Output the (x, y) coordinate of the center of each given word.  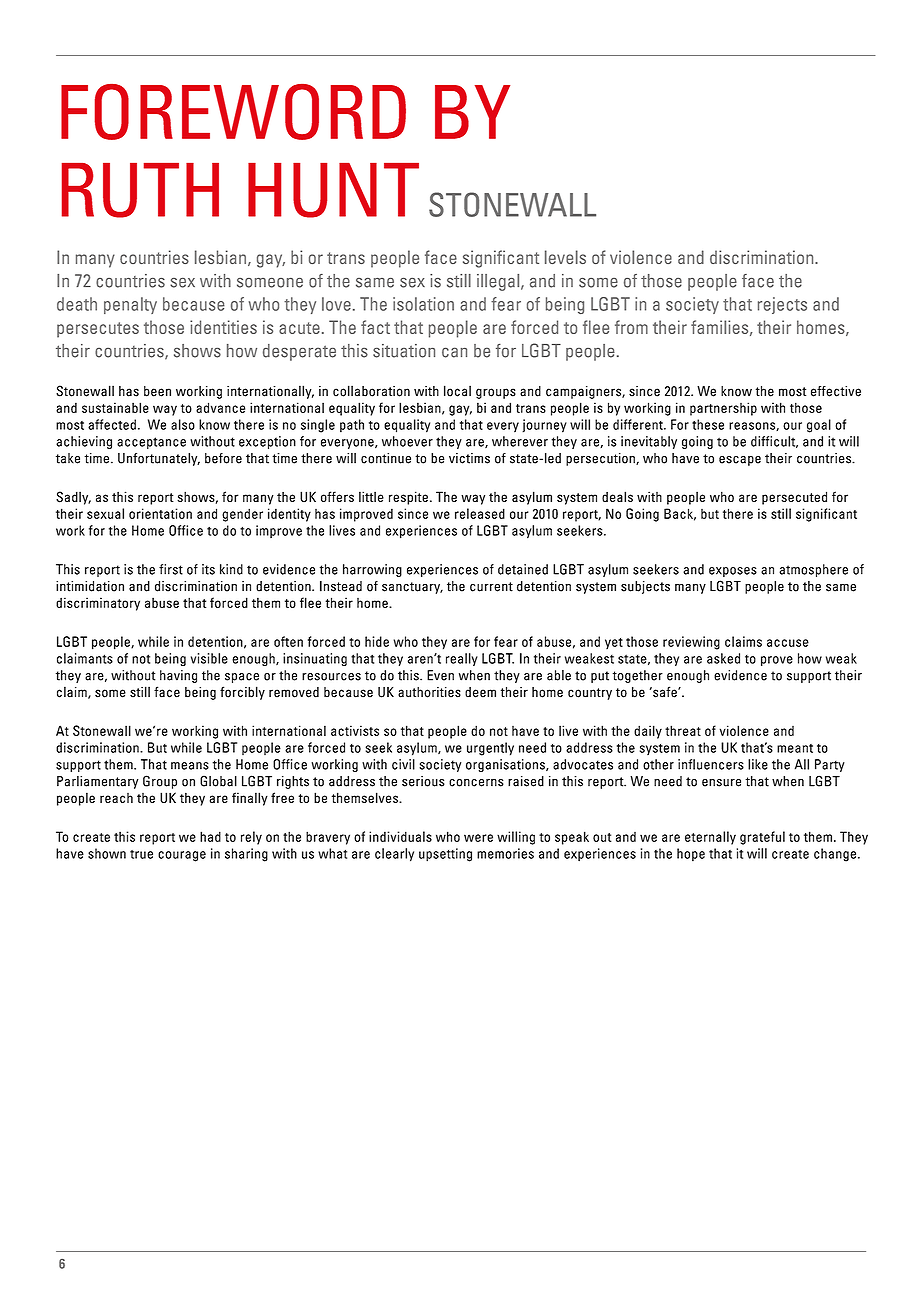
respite (408, 498)
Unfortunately (159, 459)
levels (565, 257)
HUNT (333, 190)
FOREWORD (233, 112)
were (478, 838)
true (141, 854)
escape (740, 461)
